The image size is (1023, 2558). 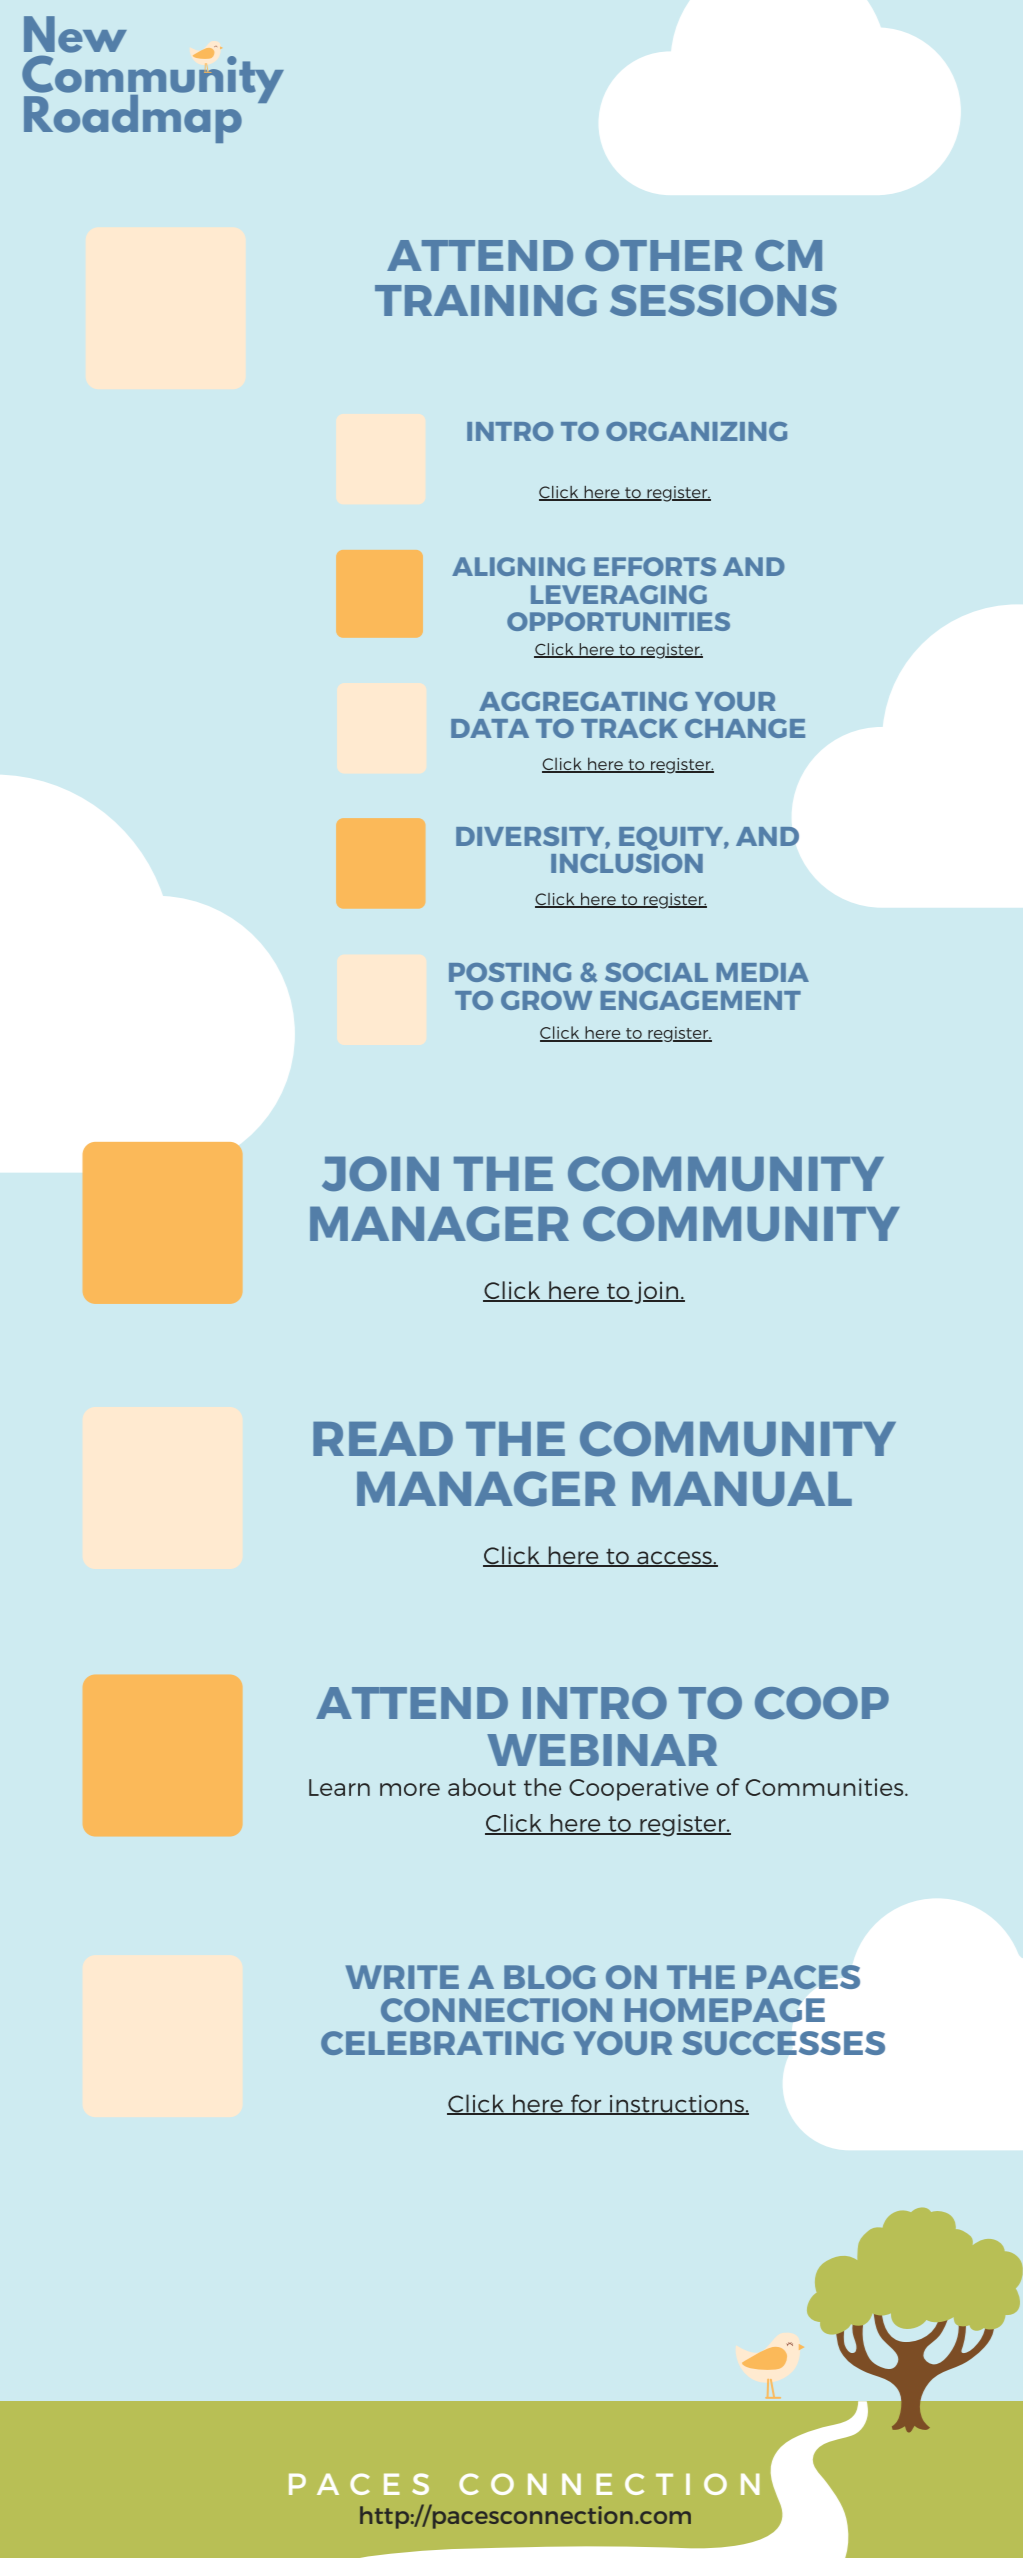 I want to click on DATA, so click(x=490, y=728).
